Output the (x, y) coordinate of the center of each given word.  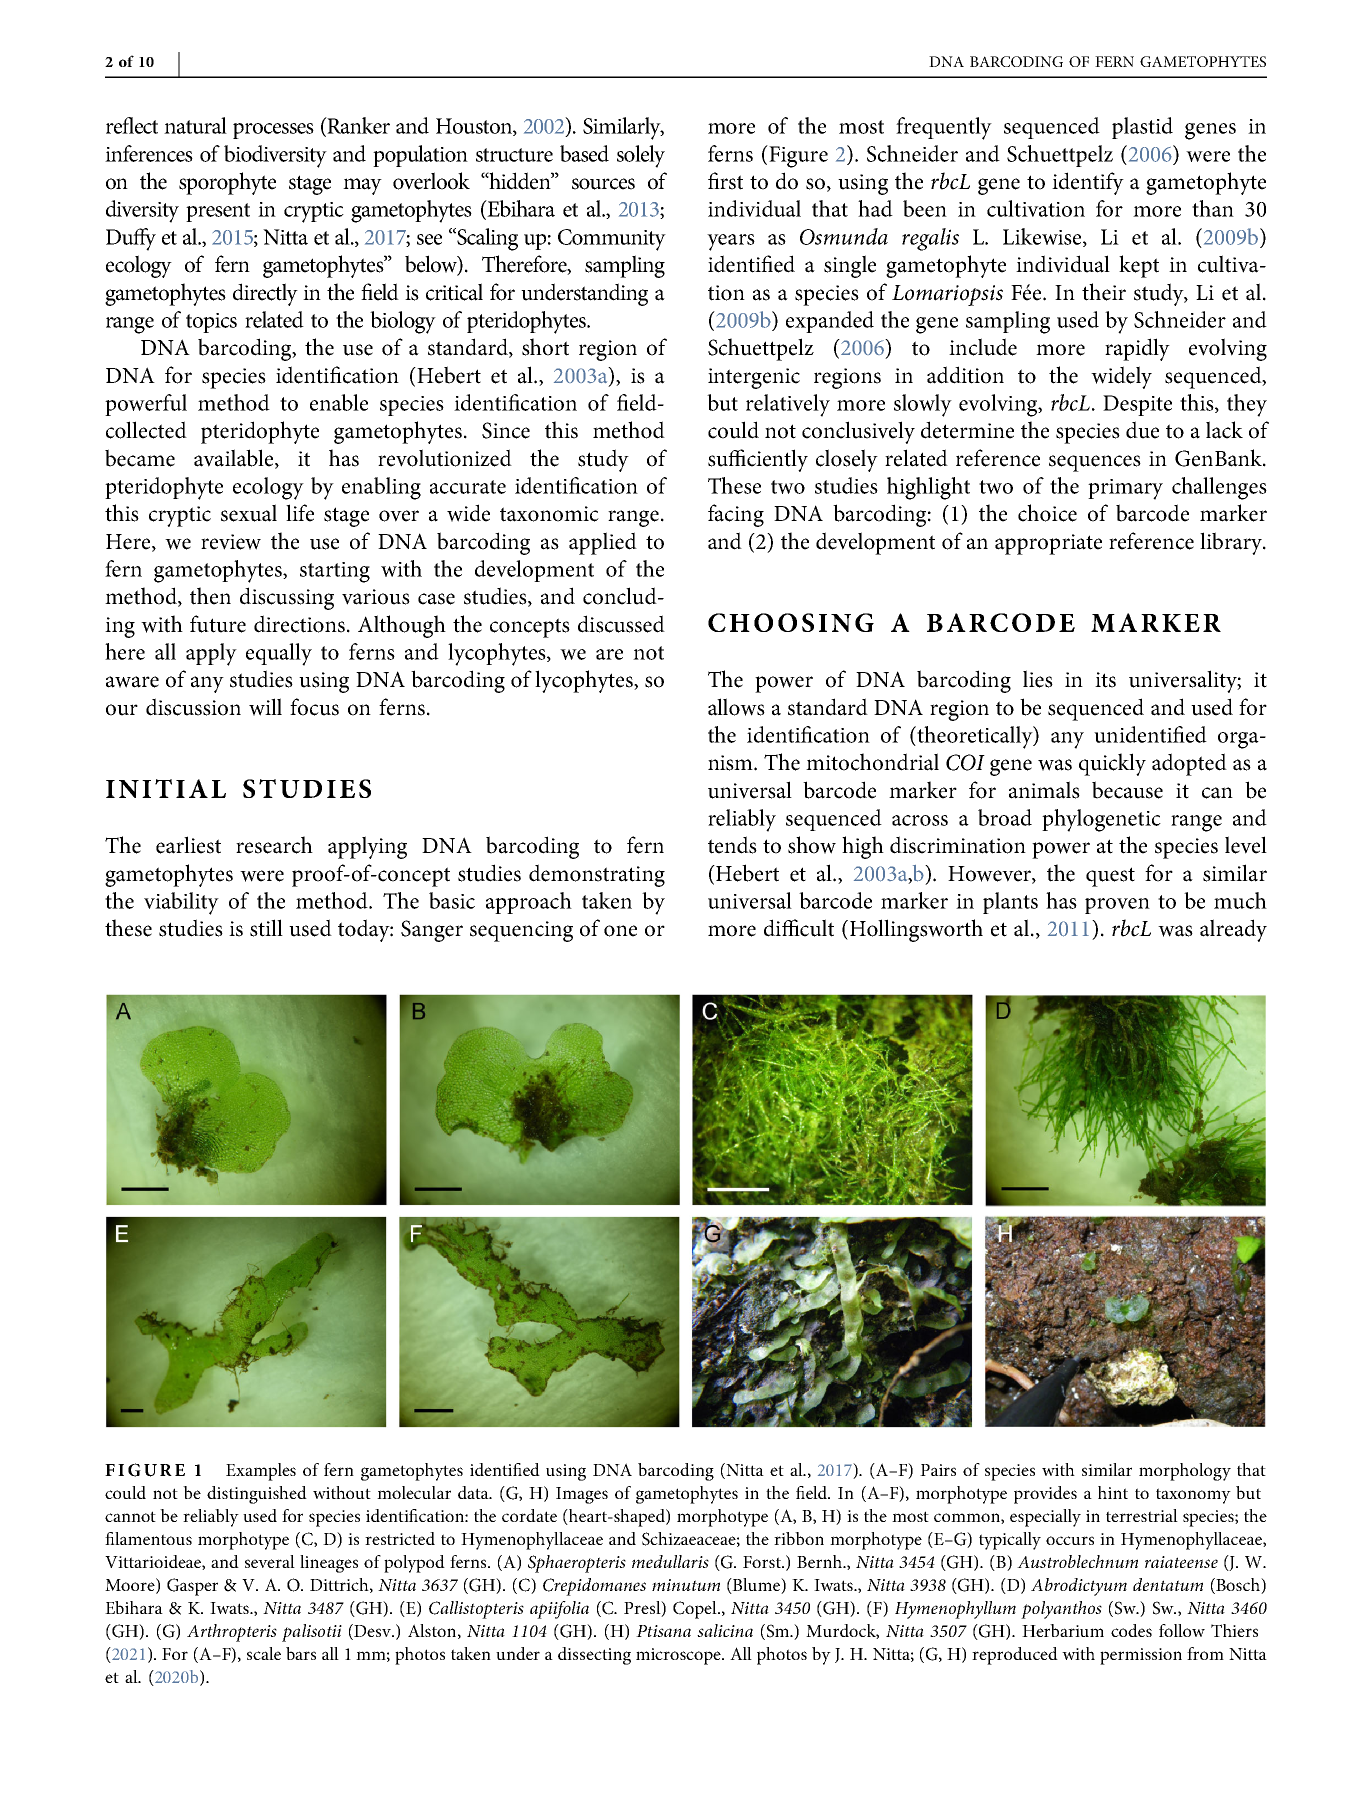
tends (732, 845)
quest (1110, 877)
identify (1088, 183)
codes (1131, 1630)
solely (641, 156)
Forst (763, 1562)
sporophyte (227, 183)
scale (264, 1653)
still (266, 928)
